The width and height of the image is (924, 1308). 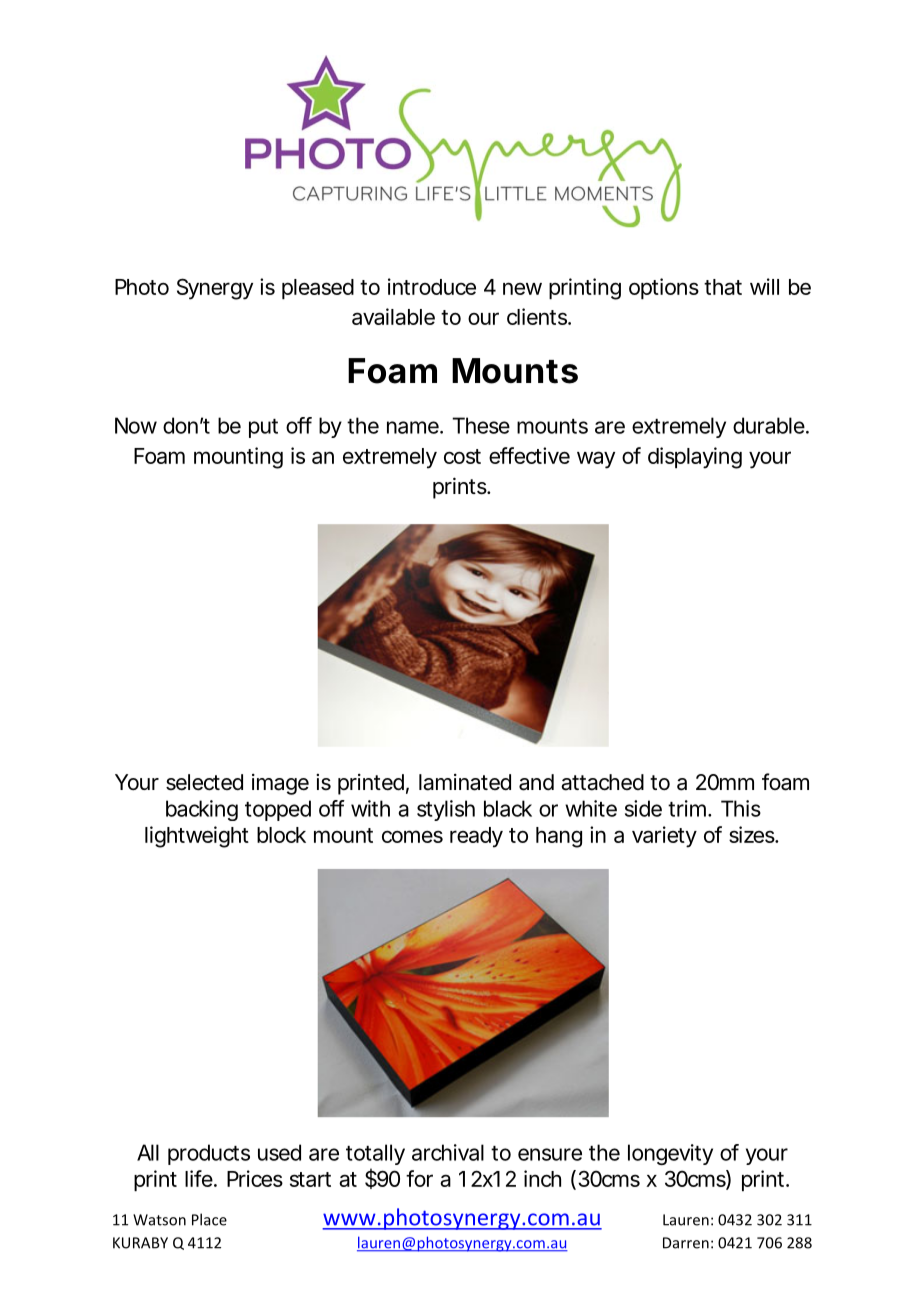 I want to click on variety, so click(x=664, y=837).
